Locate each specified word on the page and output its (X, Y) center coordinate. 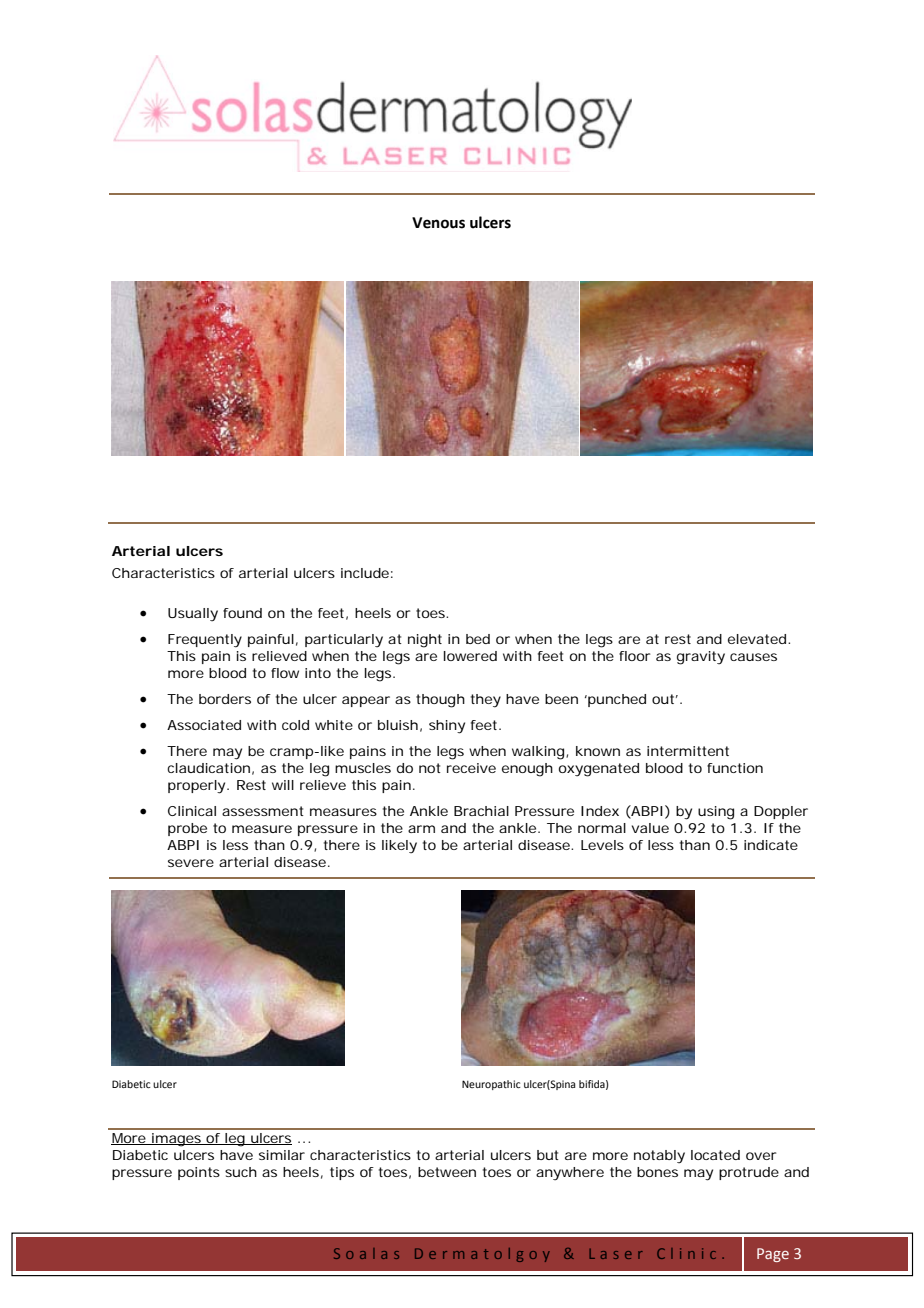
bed (478, 639)
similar (282, 1155)
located (715, 1155)
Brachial (481, 811)
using (716, 813)
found (242, 613)
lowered (470, 656)
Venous (438, 223)
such (241, 1172)
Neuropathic (491, 1085)
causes (753, 657)
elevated (757, 639)
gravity (701, 658)
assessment (263, 811)
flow (285, 673)
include (365, 573)
